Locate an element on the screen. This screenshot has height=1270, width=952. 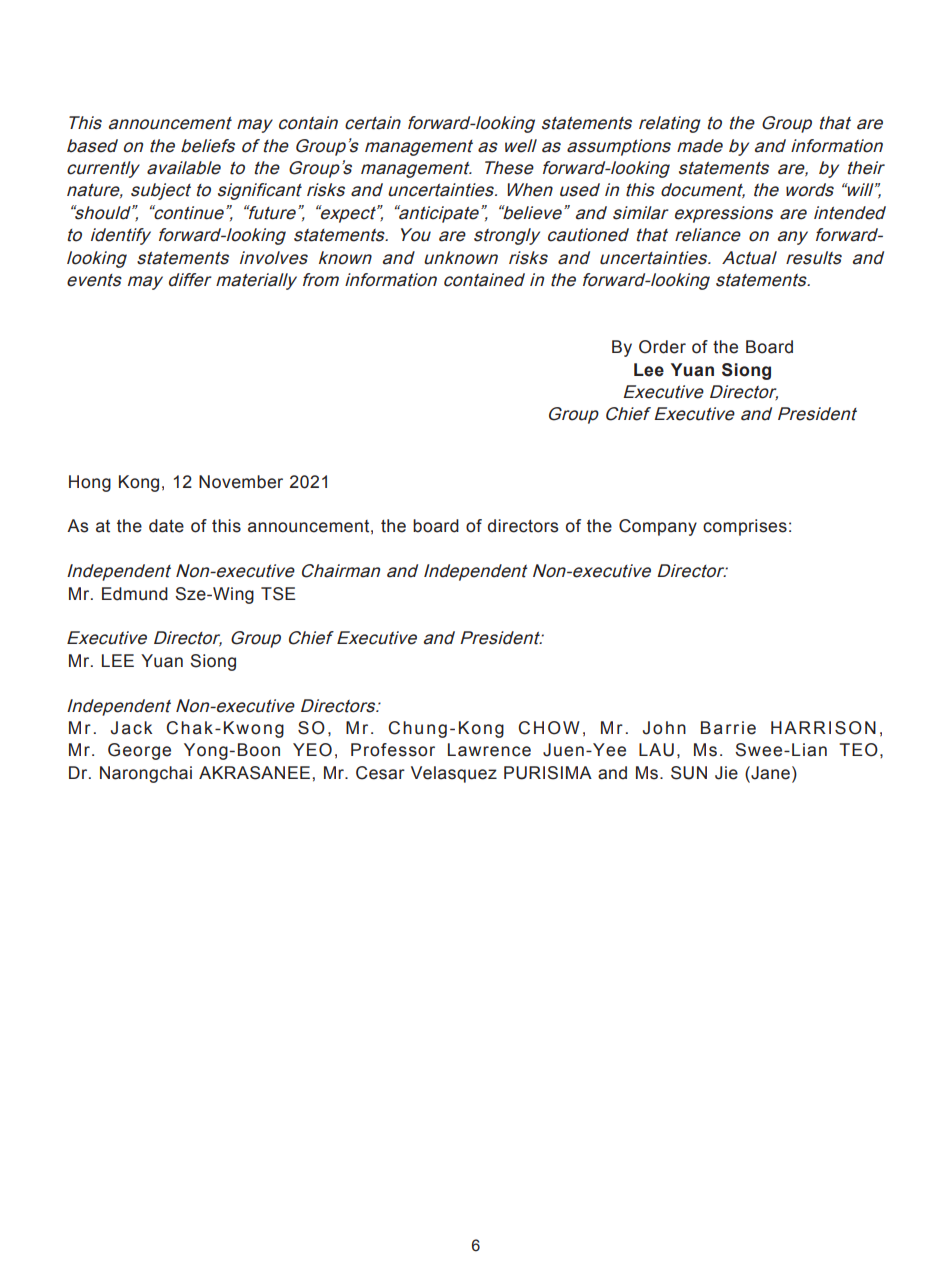
Hong is located at coordinates (90, 483).
